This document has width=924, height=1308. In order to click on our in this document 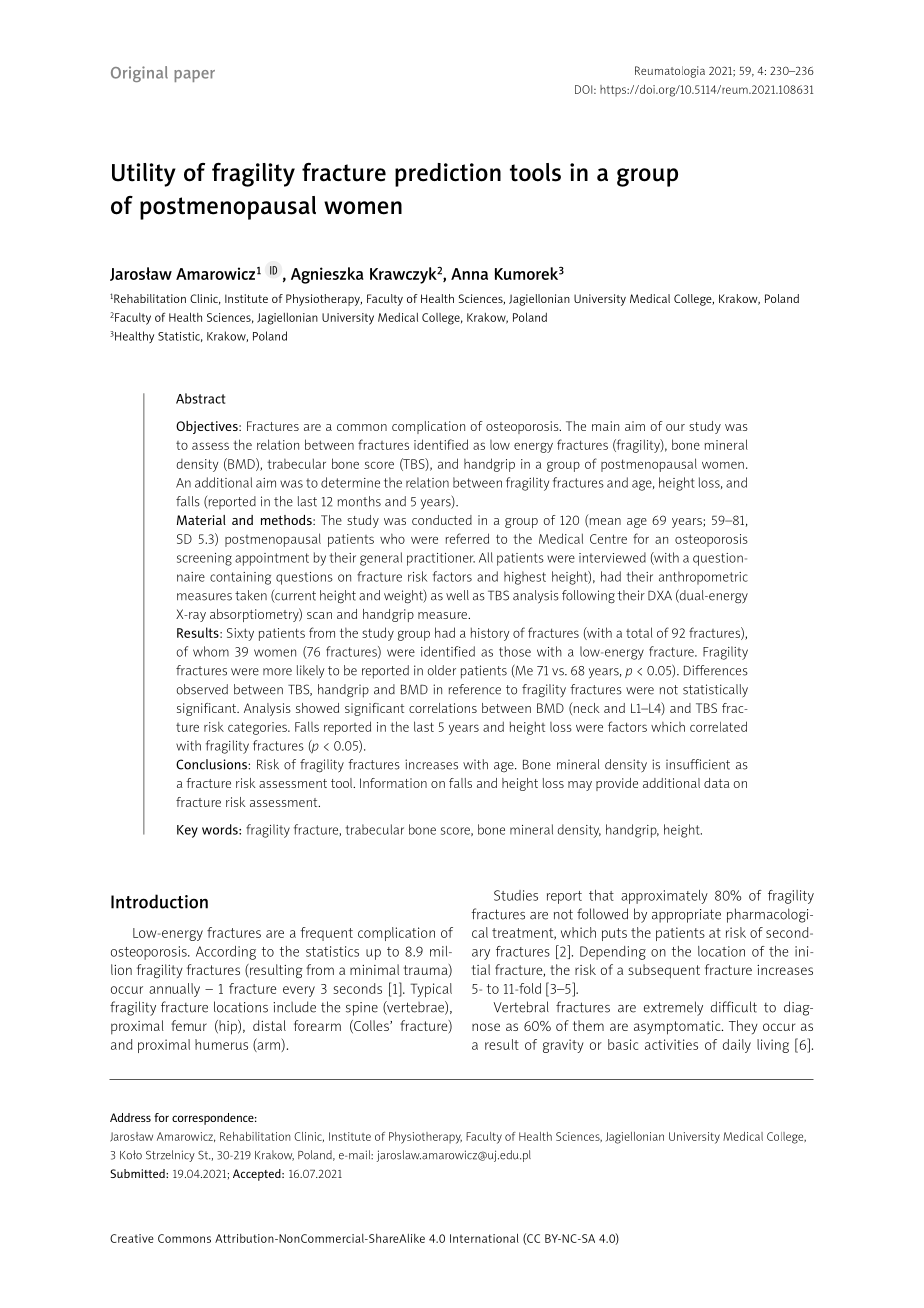, I will do `click(675, 427)`.
